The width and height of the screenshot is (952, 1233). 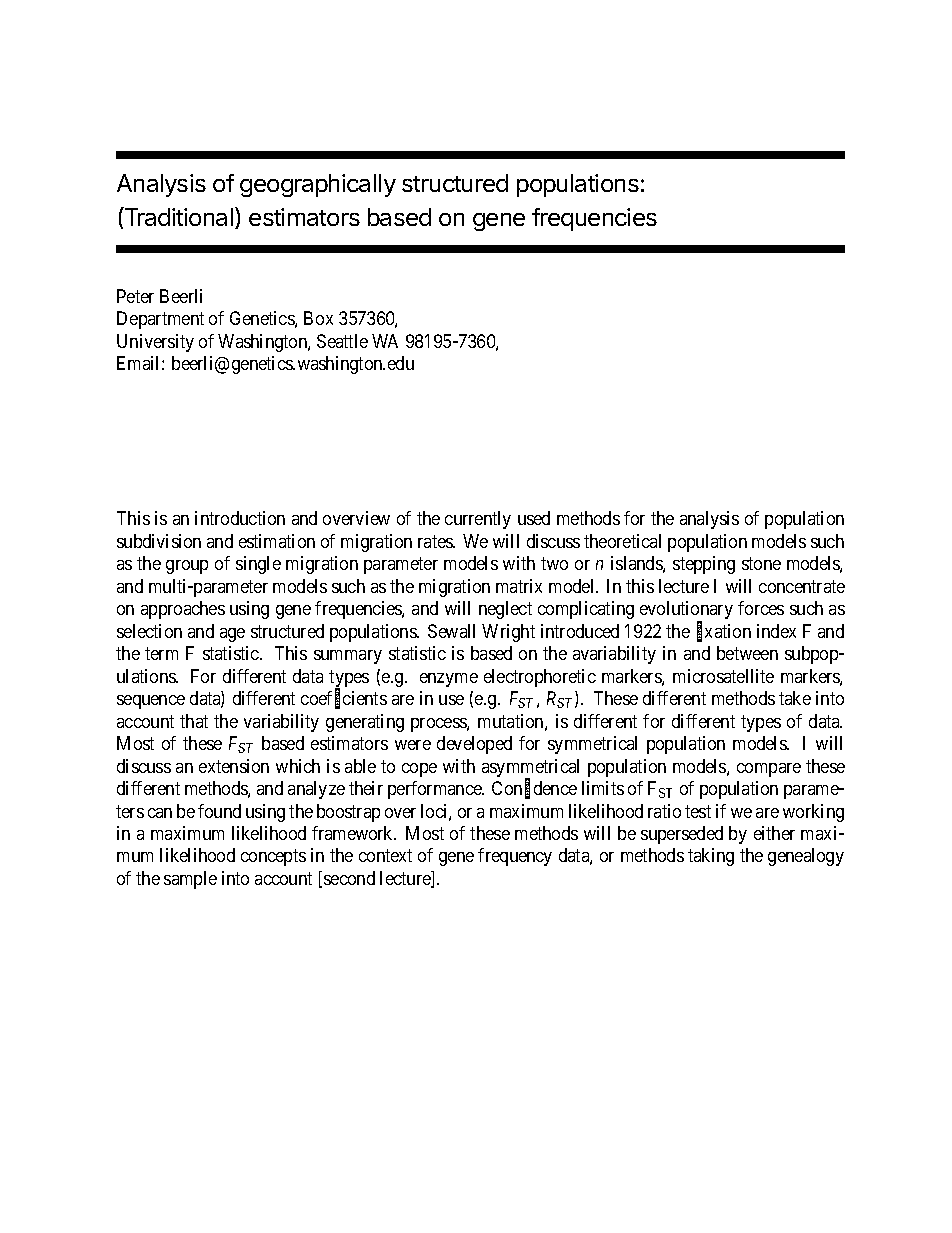 I want to click on Seattle, so click(x=342, y=341).
